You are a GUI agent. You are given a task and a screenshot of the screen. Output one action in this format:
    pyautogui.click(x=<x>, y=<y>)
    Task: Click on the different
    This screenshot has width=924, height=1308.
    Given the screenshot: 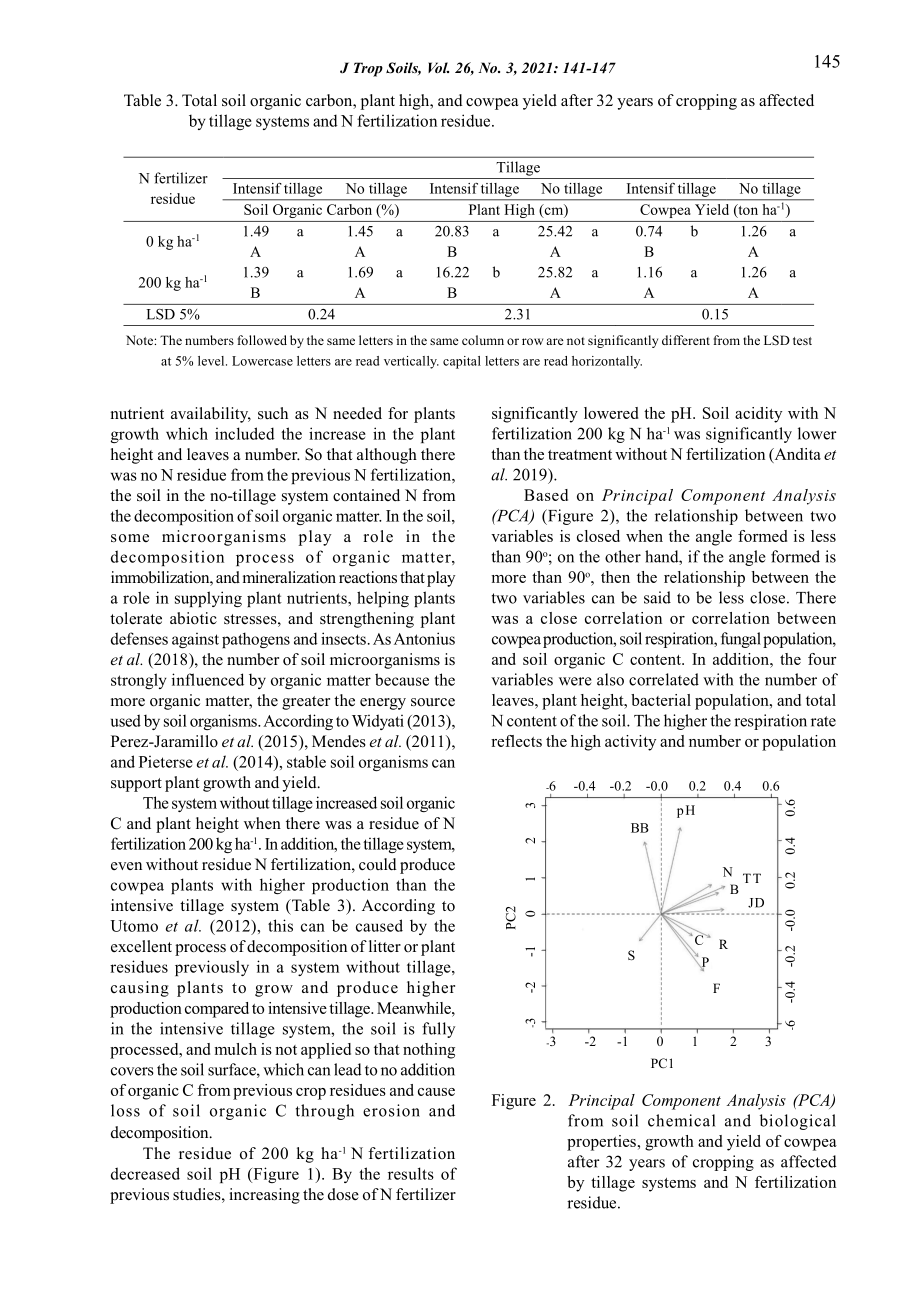 What is the action you would take?
    pyautogui.click(x=686, y=340)
